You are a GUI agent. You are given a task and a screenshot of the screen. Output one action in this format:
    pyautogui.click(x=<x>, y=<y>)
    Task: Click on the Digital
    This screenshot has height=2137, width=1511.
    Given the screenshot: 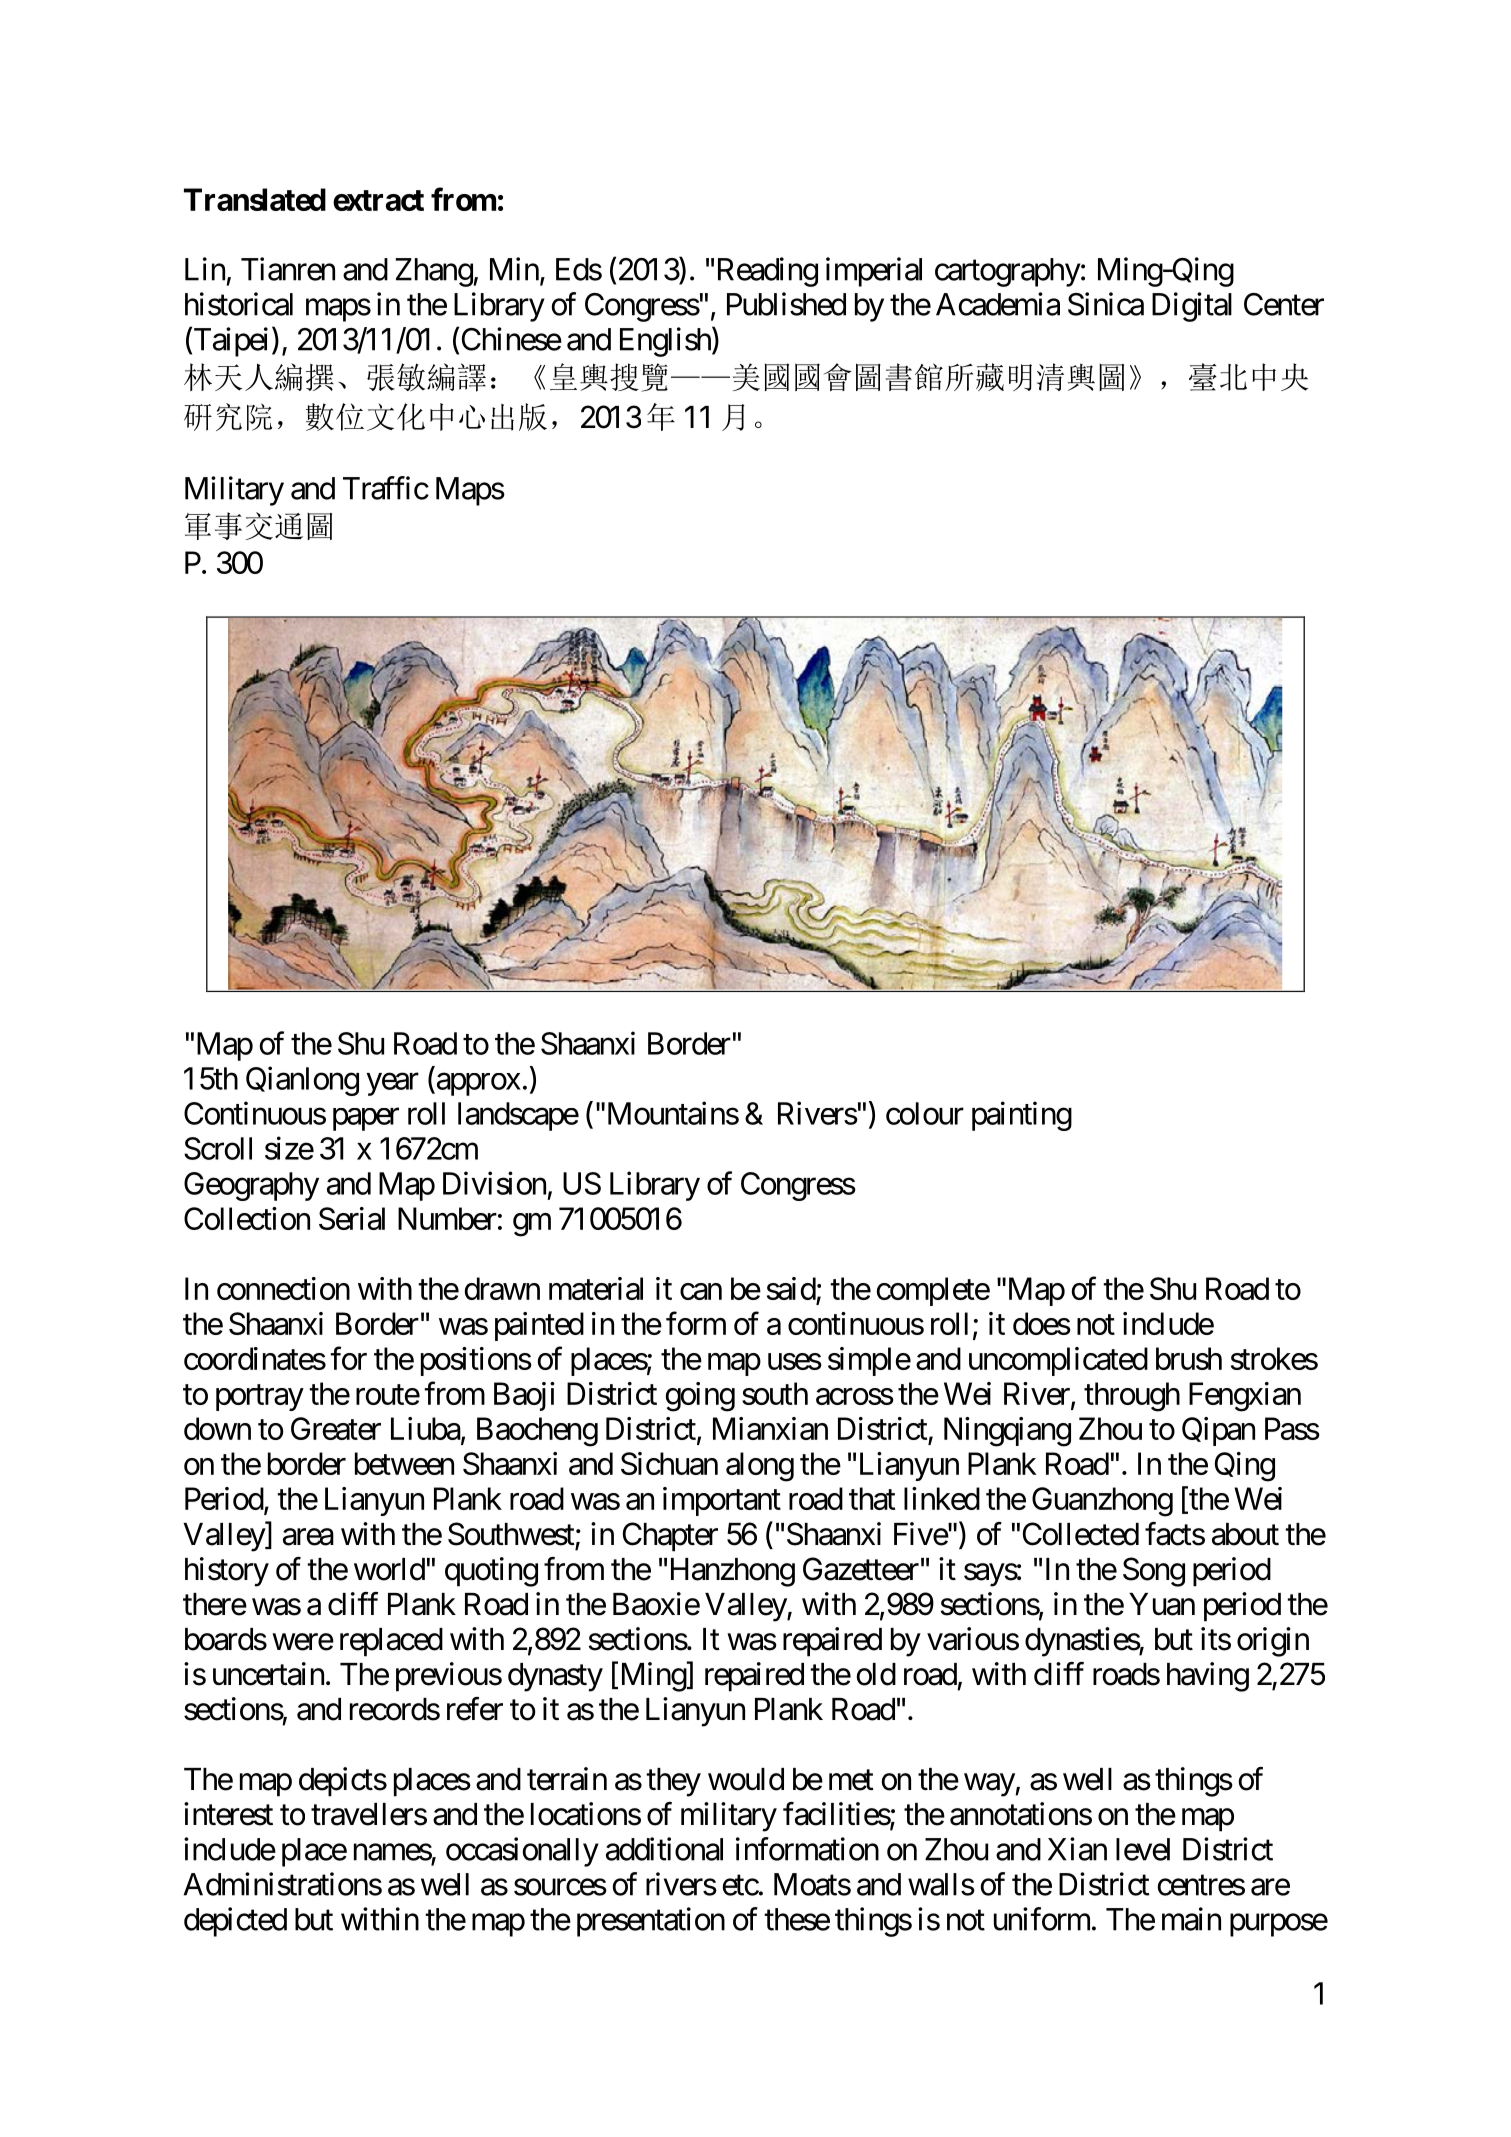 What is the action you would take?
    pyautogui.click(x=1192, y=307)
